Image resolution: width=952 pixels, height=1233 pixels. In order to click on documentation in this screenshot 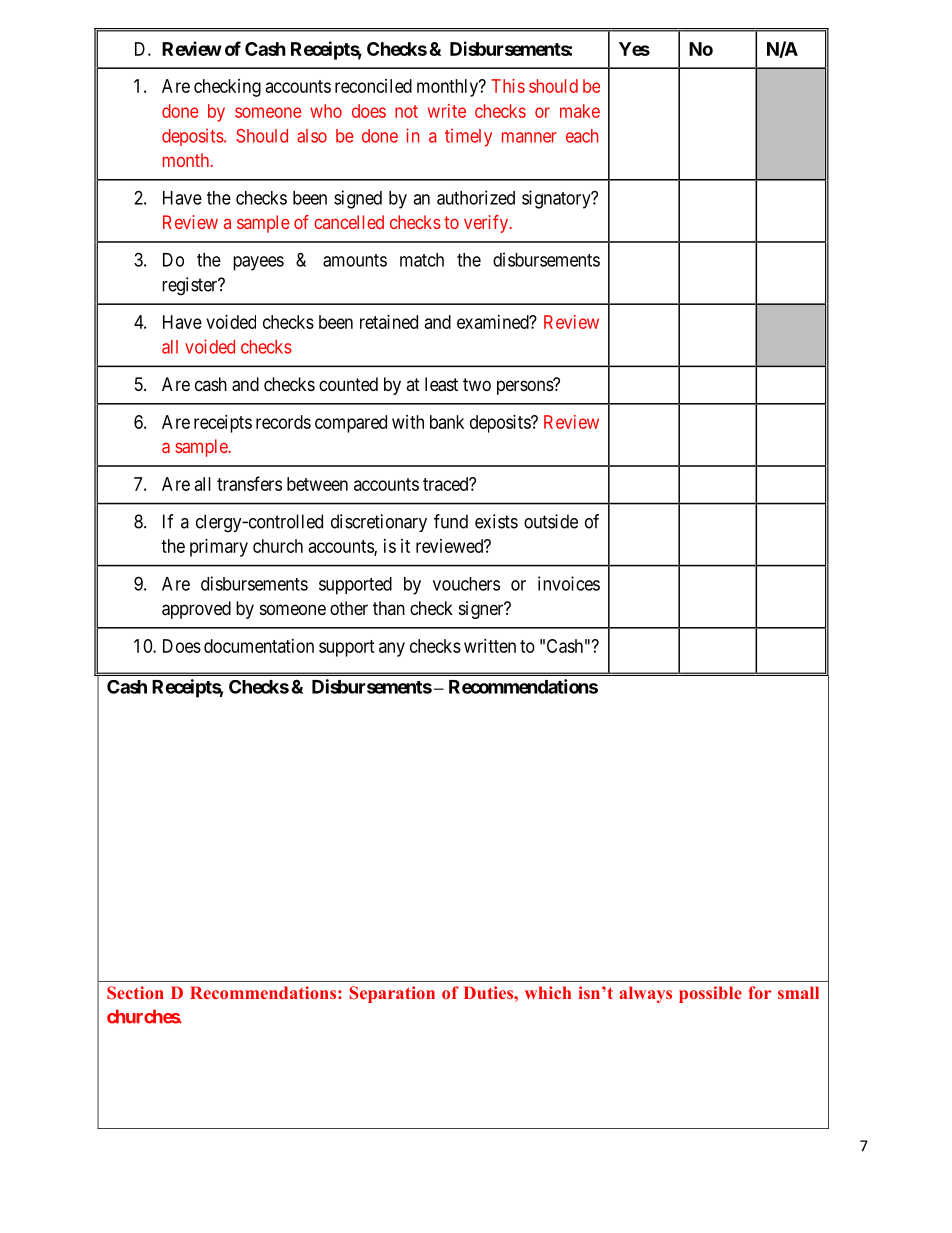, I will do `click(259, 646)`.
